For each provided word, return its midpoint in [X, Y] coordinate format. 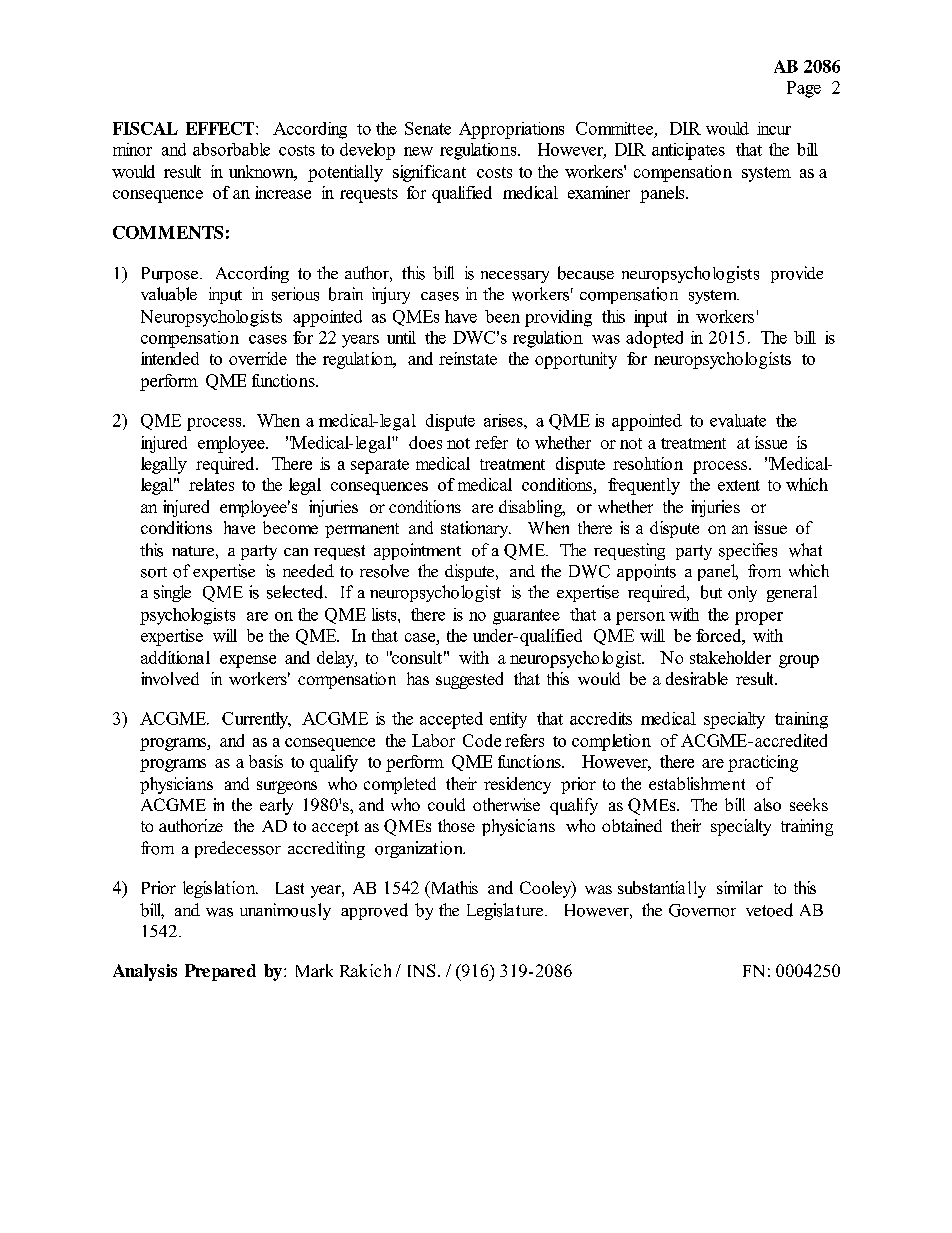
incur [774, 128]
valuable [169, 294]
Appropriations [511, 130]
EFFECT [221, 128]
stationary [476, 529]
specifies [748, 551]
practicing [763, 763]
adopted [654, 339]
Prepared [220, 972]
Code [482, 740]
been [502, 316]
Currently [256, 720]
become [290, 527]
